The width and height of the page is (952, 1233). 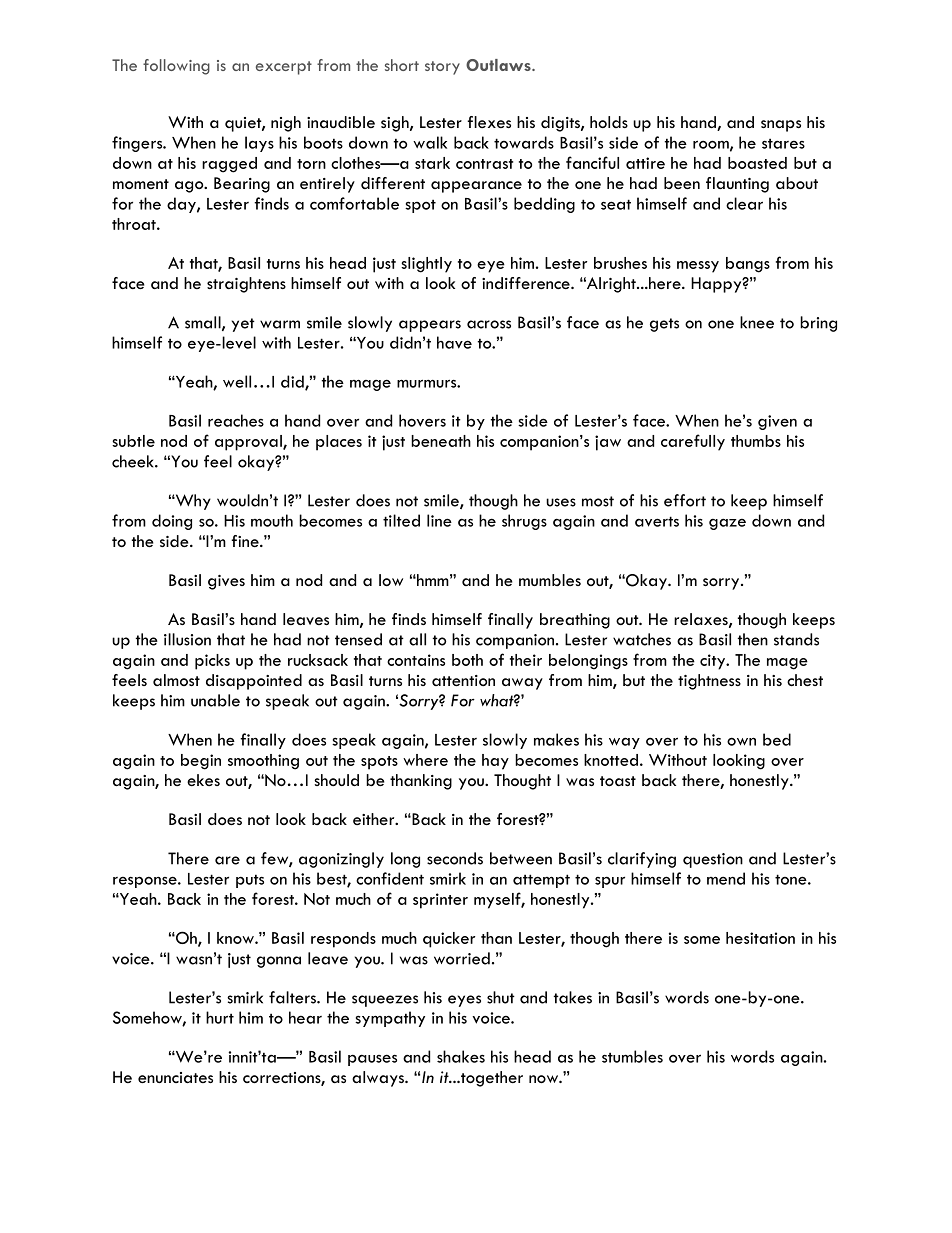 I want to click on hurt, so click(x=220, y=1017).
